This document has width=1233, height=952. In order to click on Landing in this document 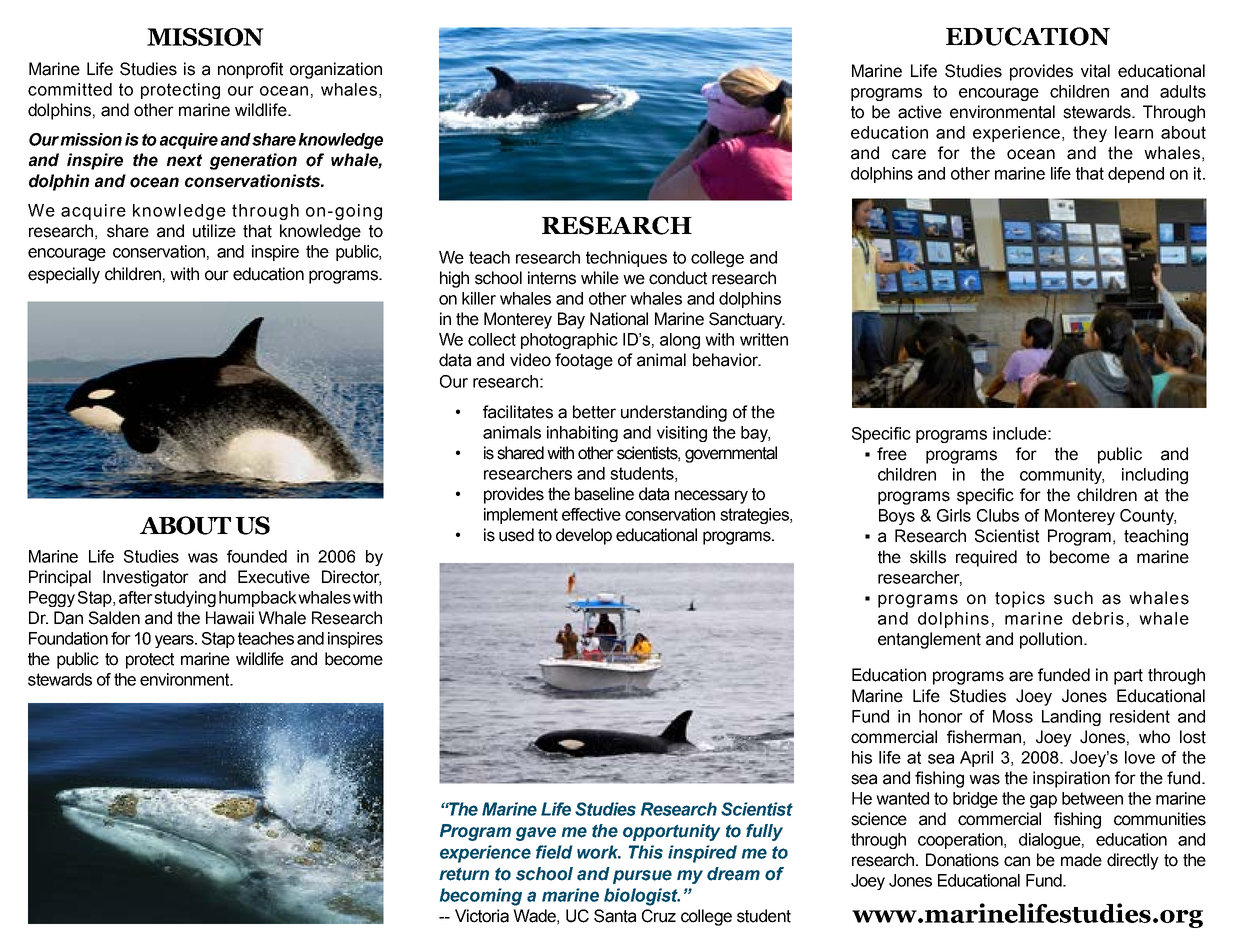, I will do `click(1071, 718)`.
